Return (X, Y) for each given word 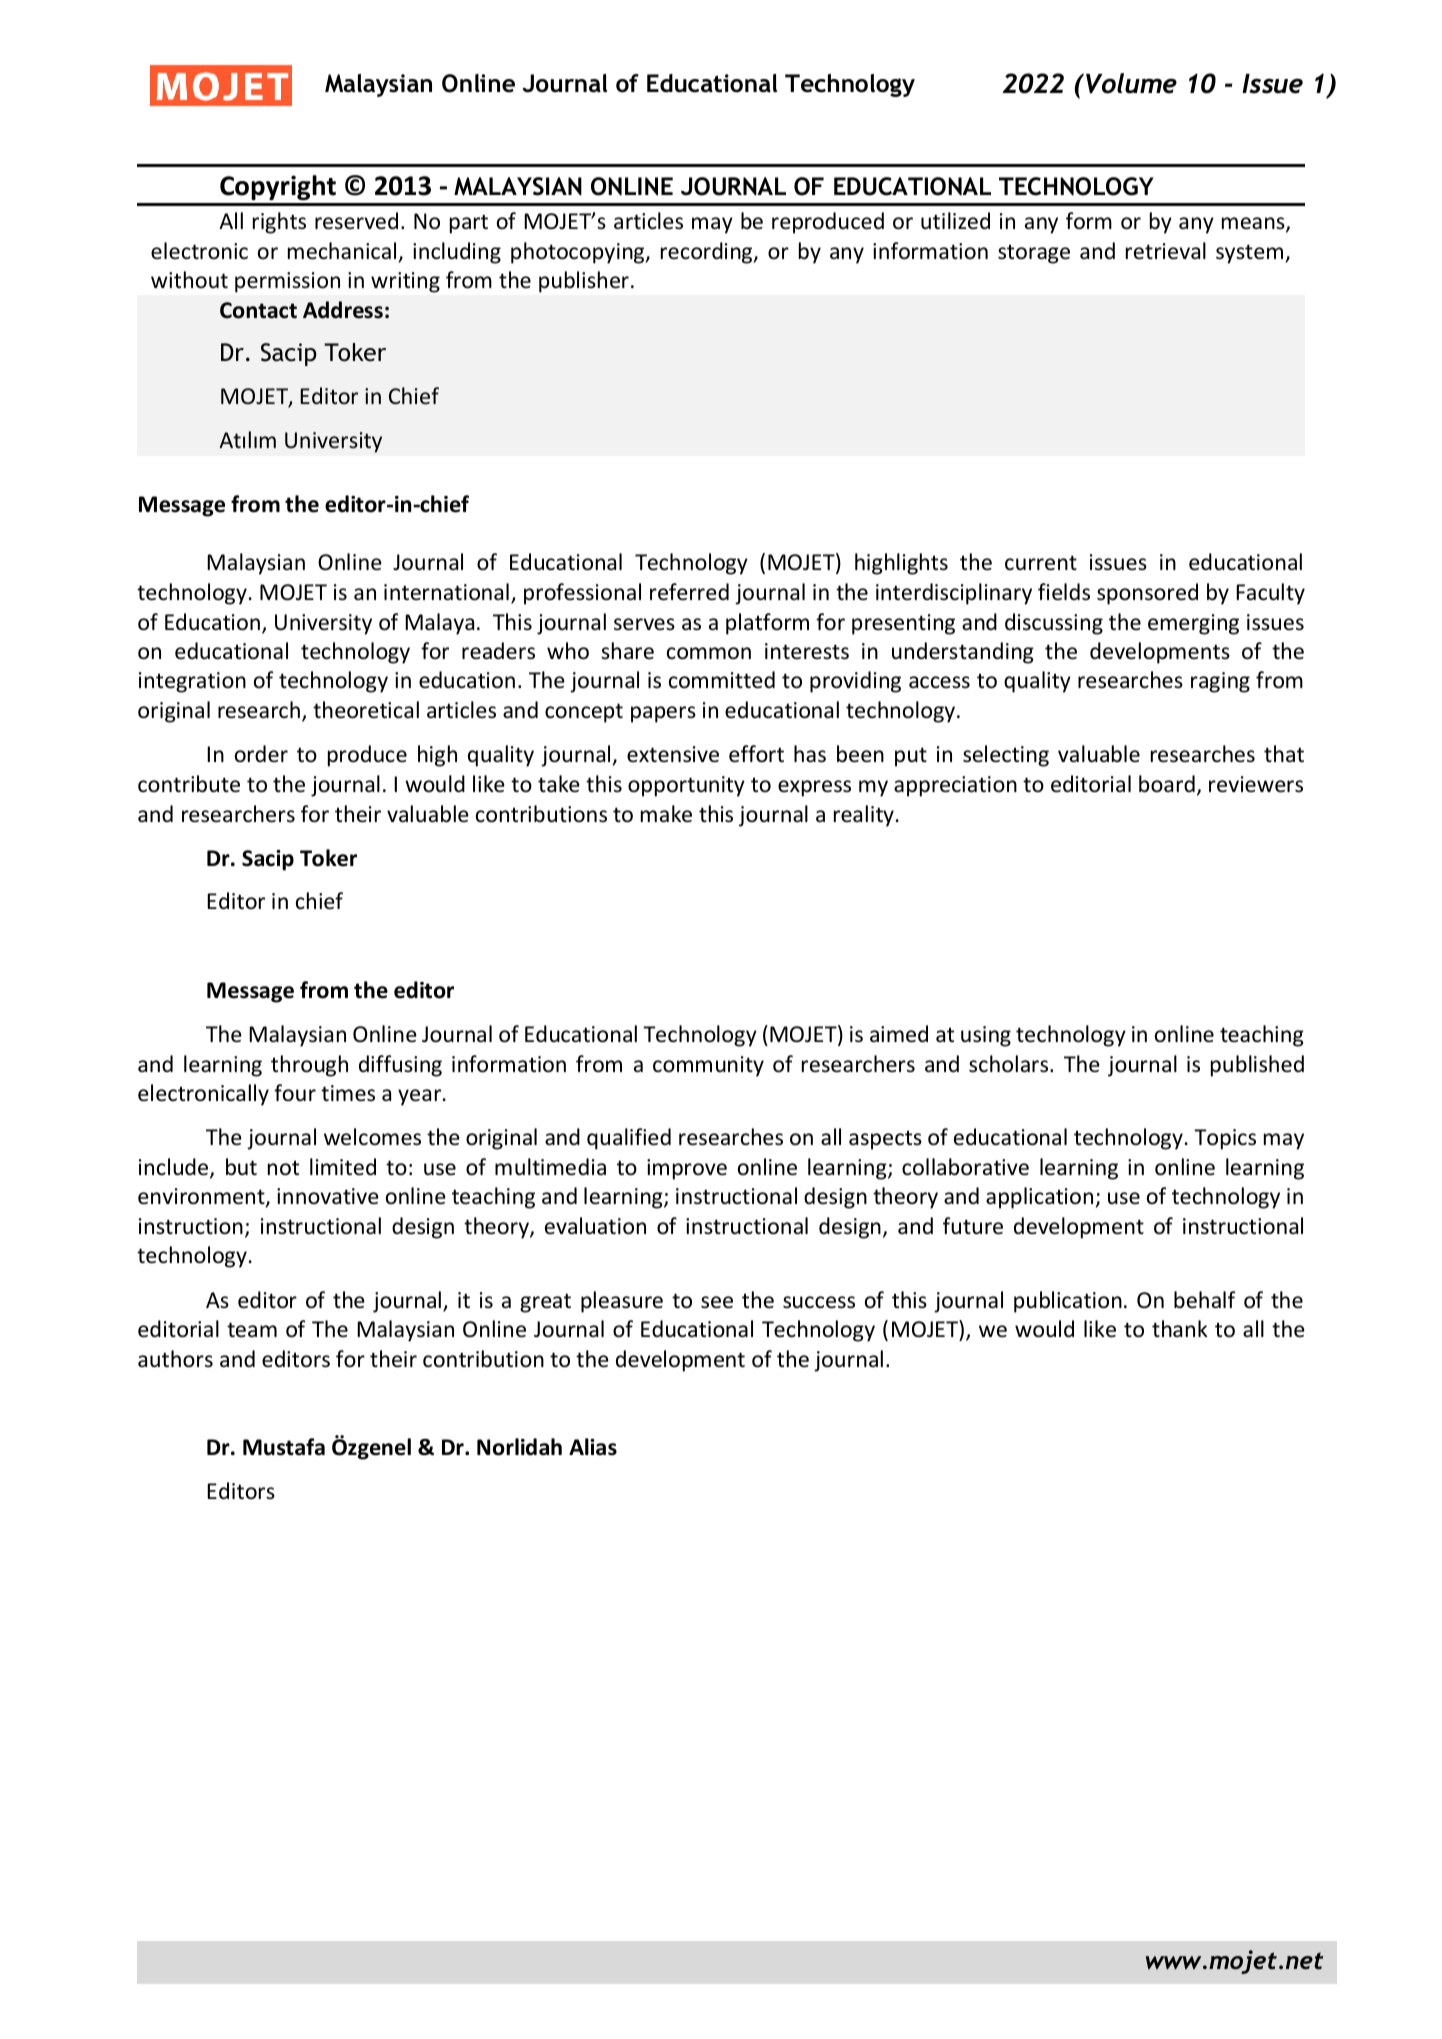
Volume (1131, 83)
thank (1180, 1328)
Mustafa (284, 1447)
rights (279, 223)
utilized (955, 221)
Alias (593, 1447)
